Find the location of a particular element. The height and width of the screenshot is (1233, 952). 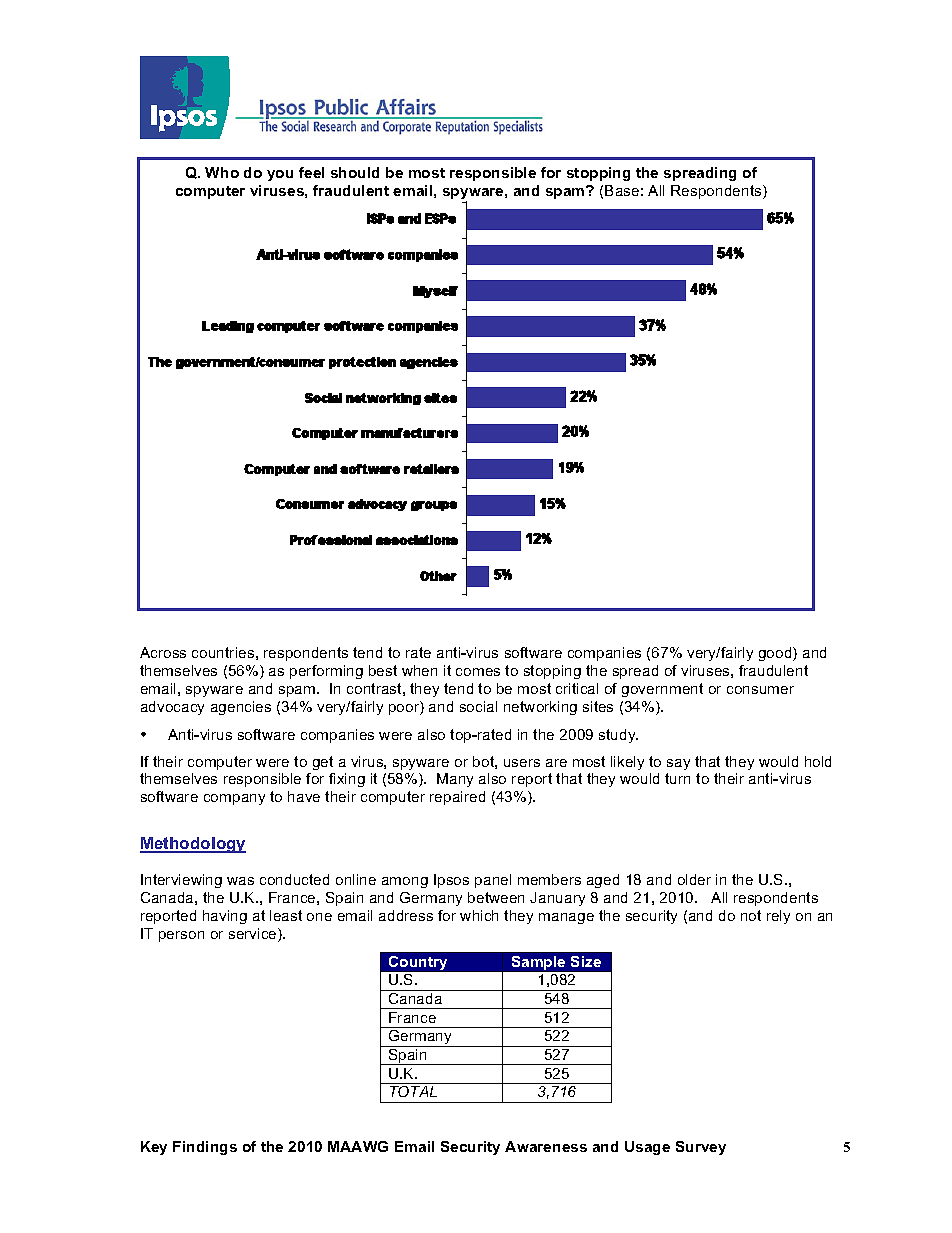

good is located at coordinates (776, 654).
